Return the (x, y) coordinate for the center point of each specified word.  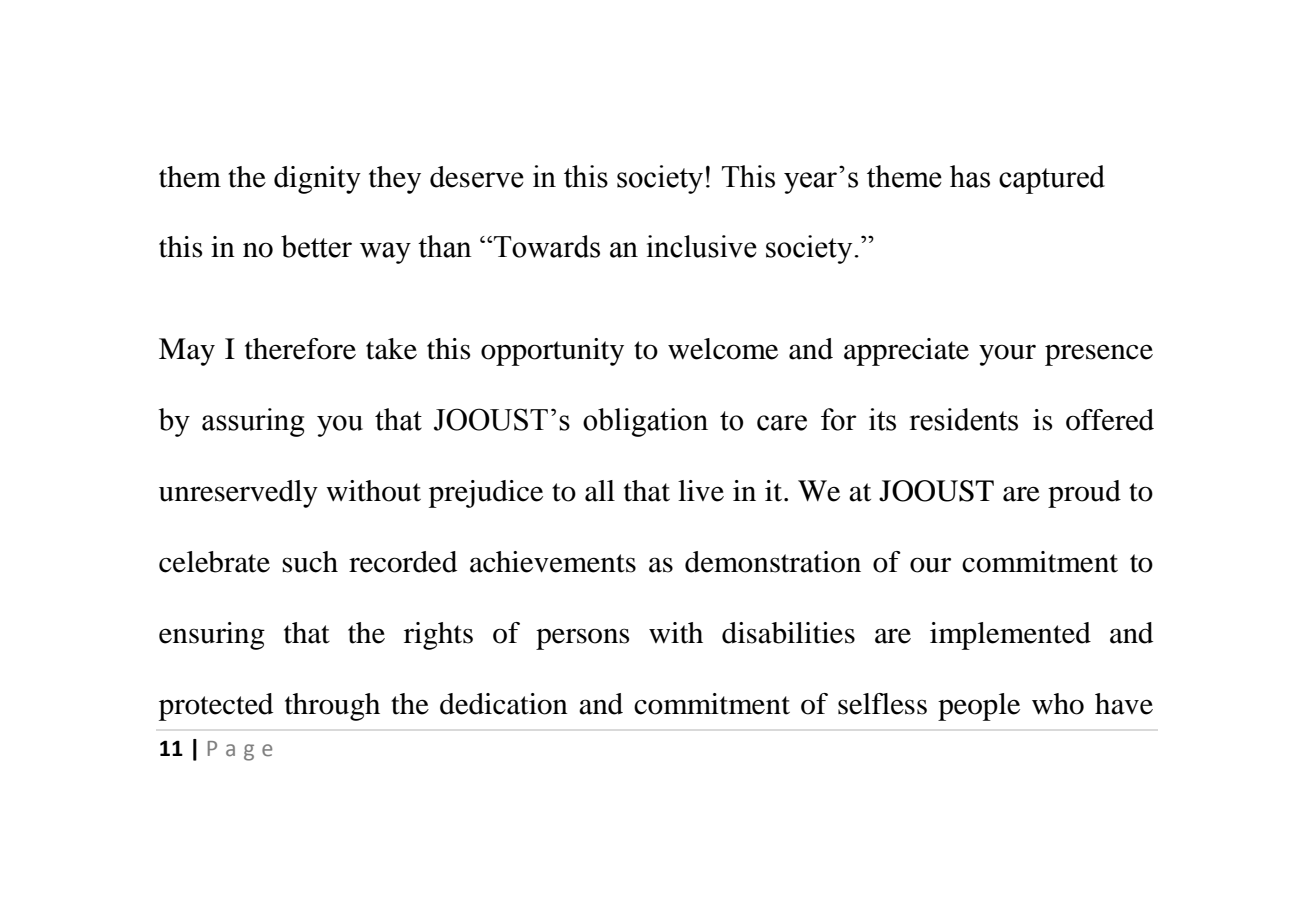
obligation (645, 422)
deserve (477, 177)
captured (1052, 179)
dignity (317, 180)
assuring (253, 422)
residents (963, 419)
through (332, 707)
